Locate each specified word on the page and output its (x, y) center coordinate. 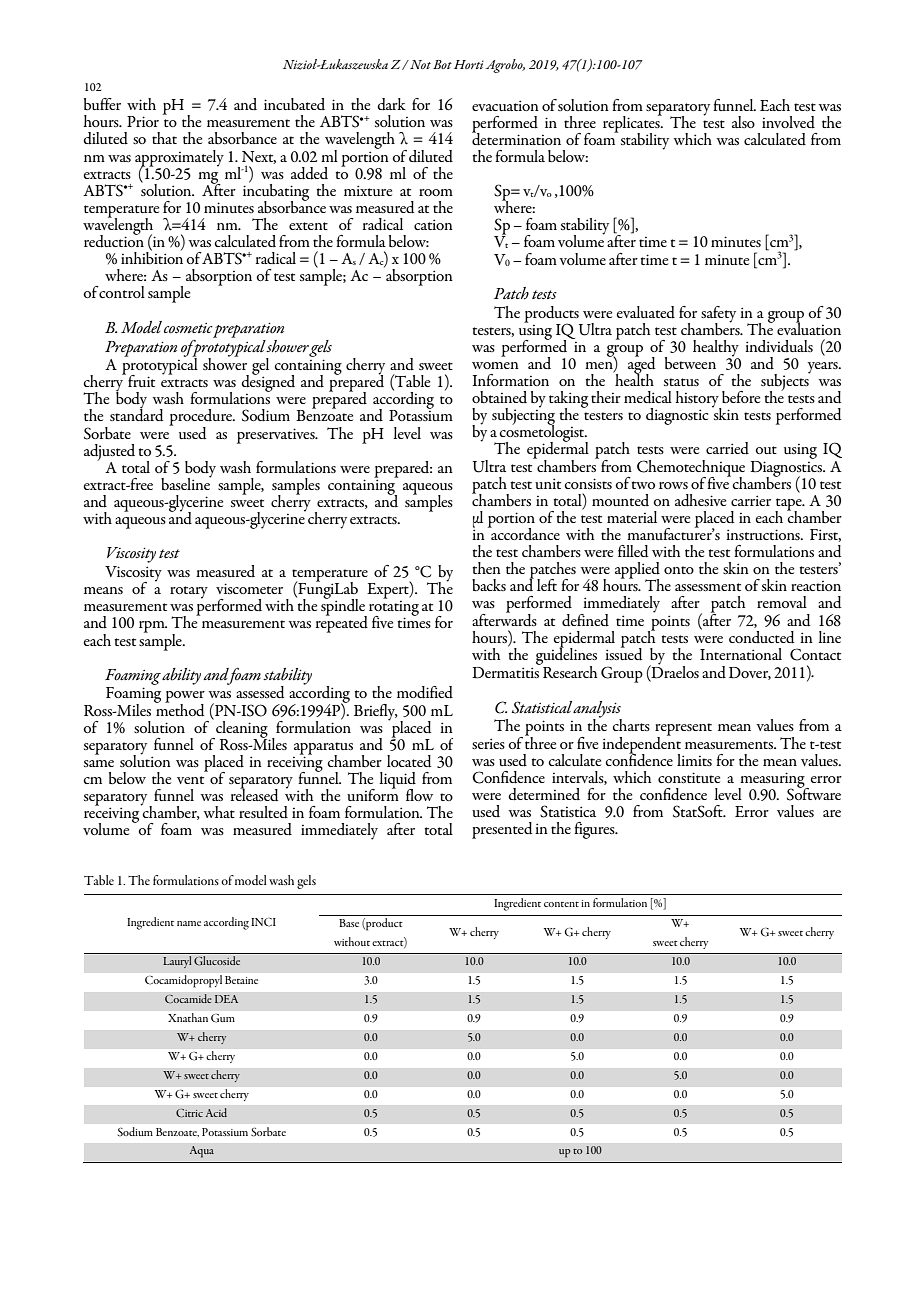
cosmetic (188, 328)
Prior (143, 121)
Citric (189, 1113)
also (743, 122)
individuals (779, 346)
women (495, 365)
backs (489, 585)
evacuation (505, 105)
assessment (708, 587)
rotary (189, 592)
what (219, 812)
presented (502, 830)
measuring (772, 781)
